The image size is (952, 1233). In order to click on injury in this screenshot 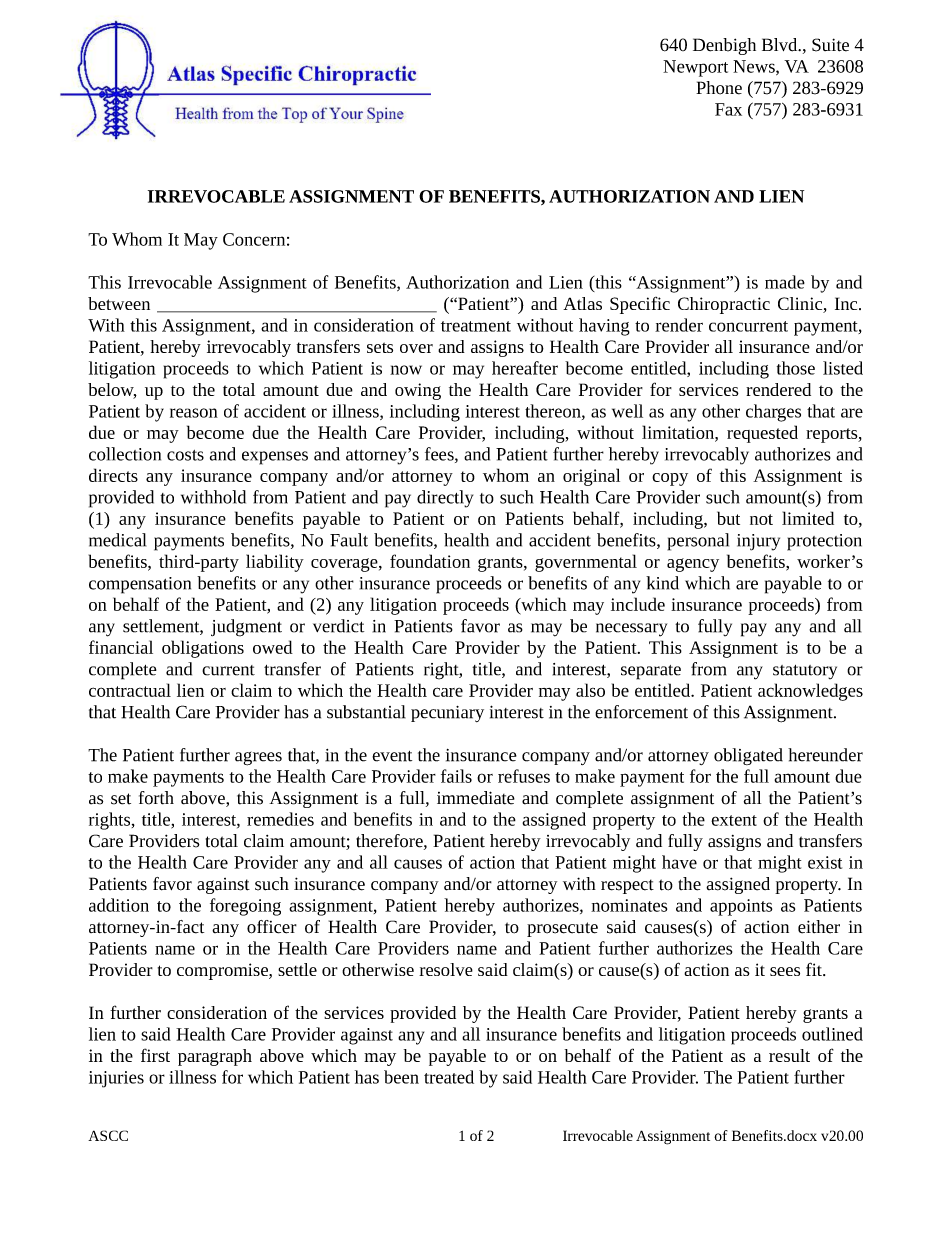, I will do `click(758, 542)`.
